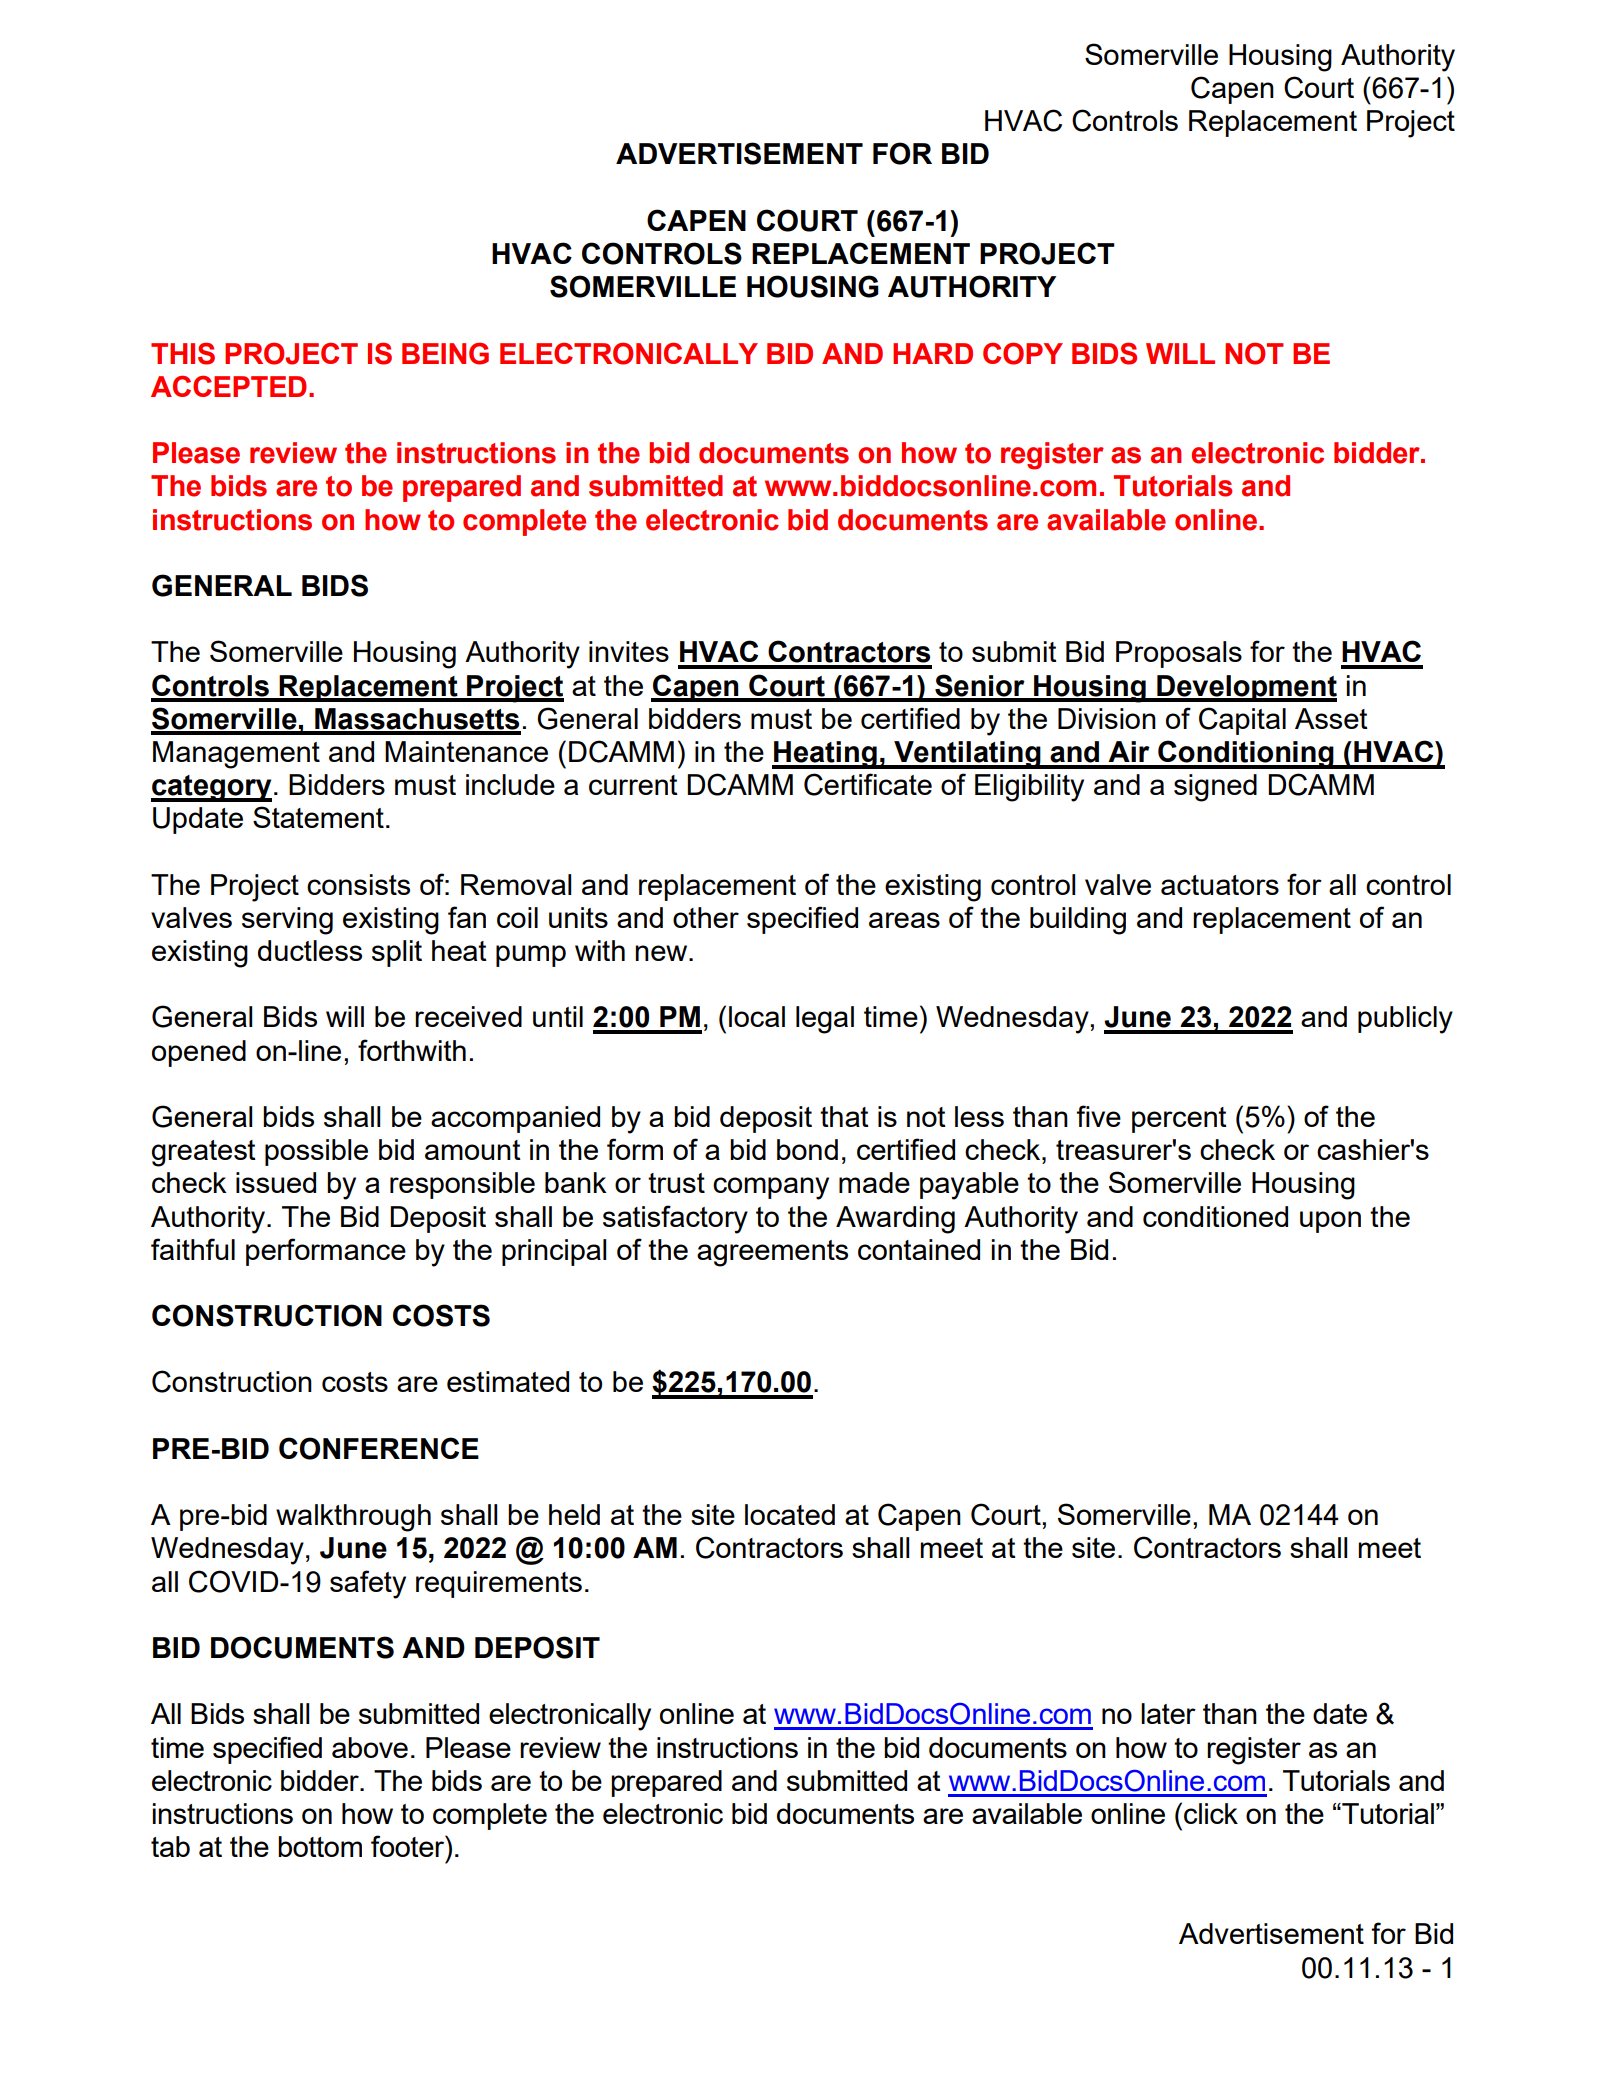 The height and width of the page is (2078, 1606). I want to click on COPY, so click(1023, 353).
